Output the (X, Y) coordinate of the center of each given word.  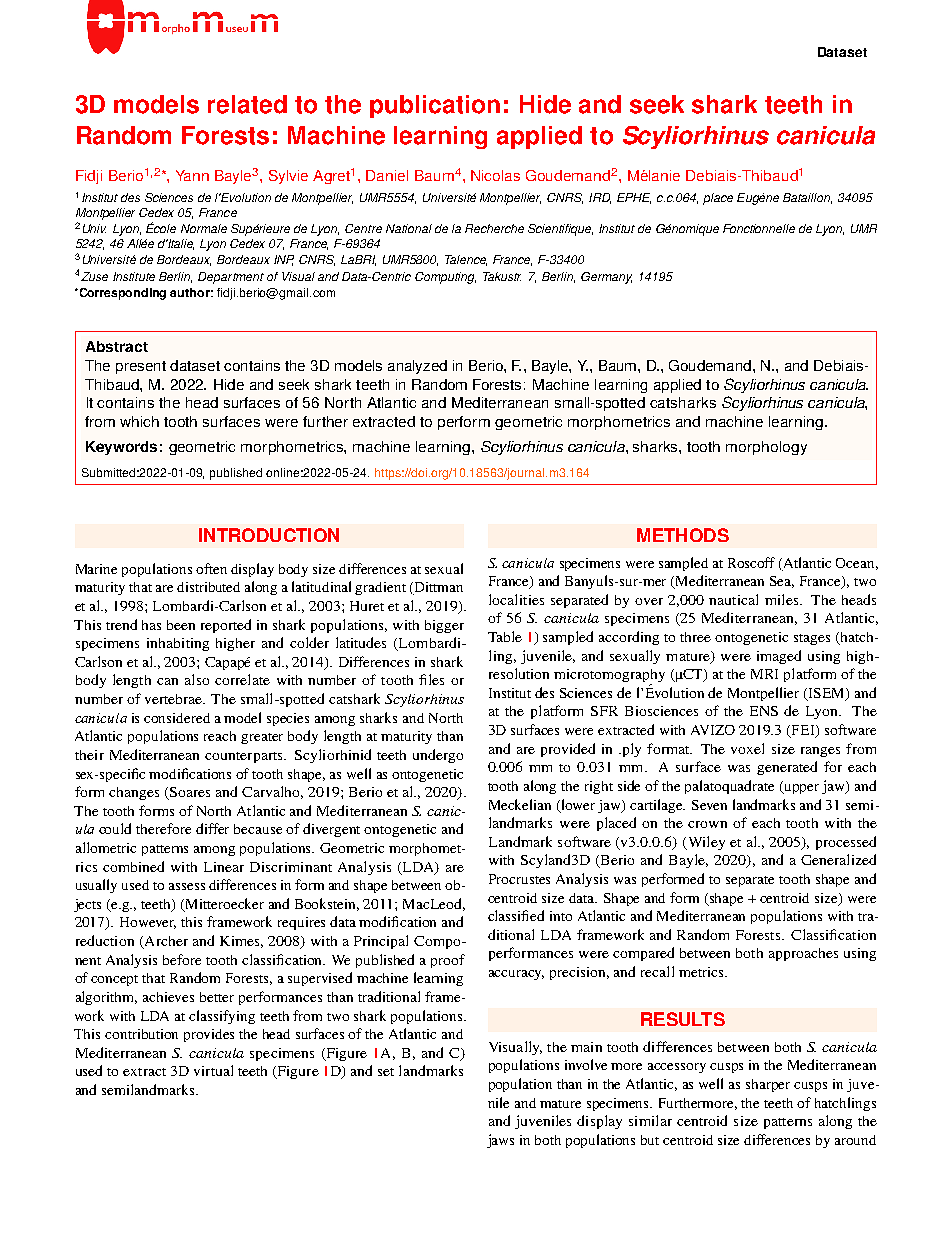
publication (435, 106)
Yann (192, 175)
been (181, 625)
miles (783, 599)
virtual (213, 1070)
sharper (768, 1085)
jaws (500, 1141)
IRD (600, 198)
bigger (444, 626)
